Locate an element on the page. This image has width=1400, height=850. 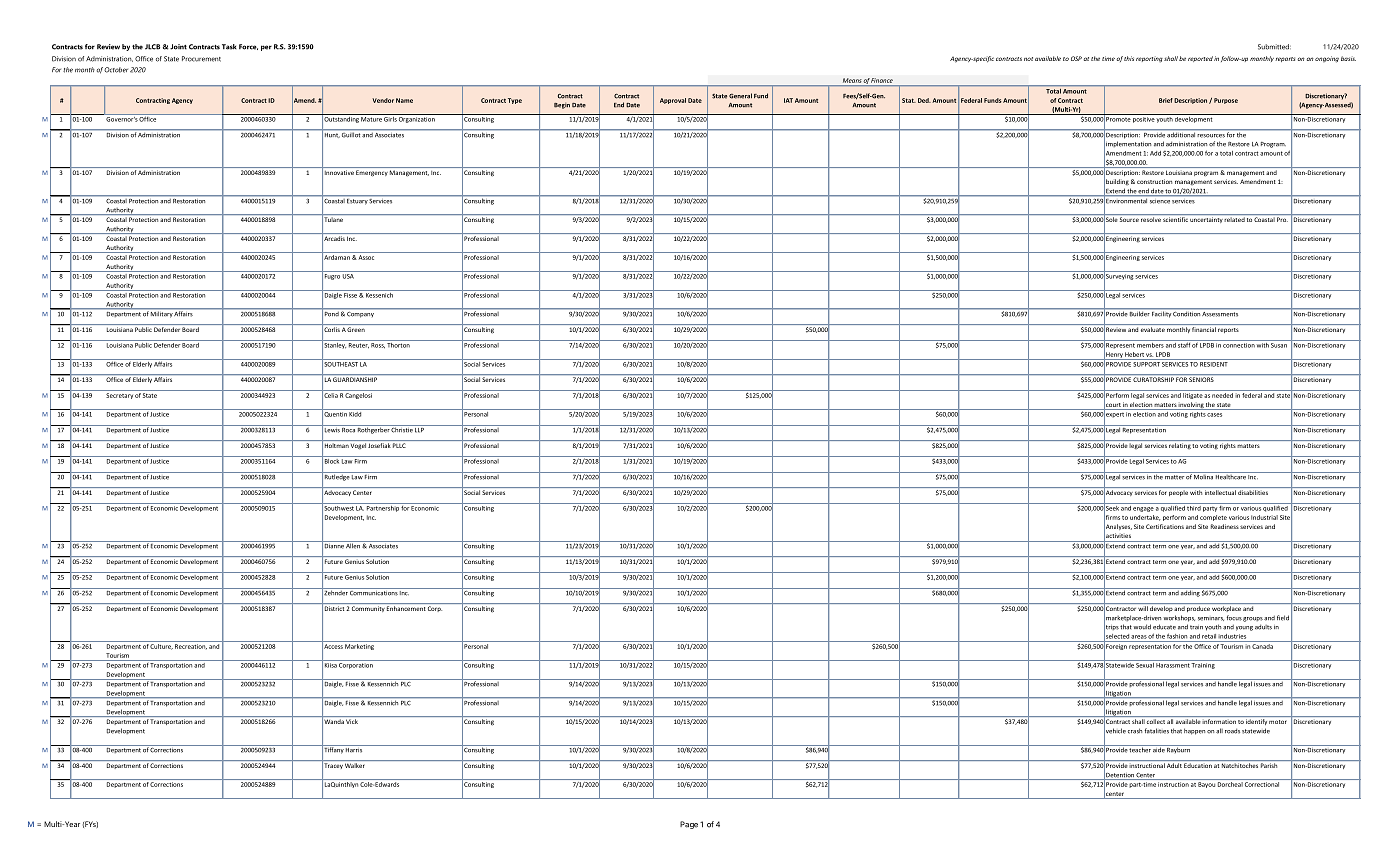
General is located at coordinates (740, 96).
